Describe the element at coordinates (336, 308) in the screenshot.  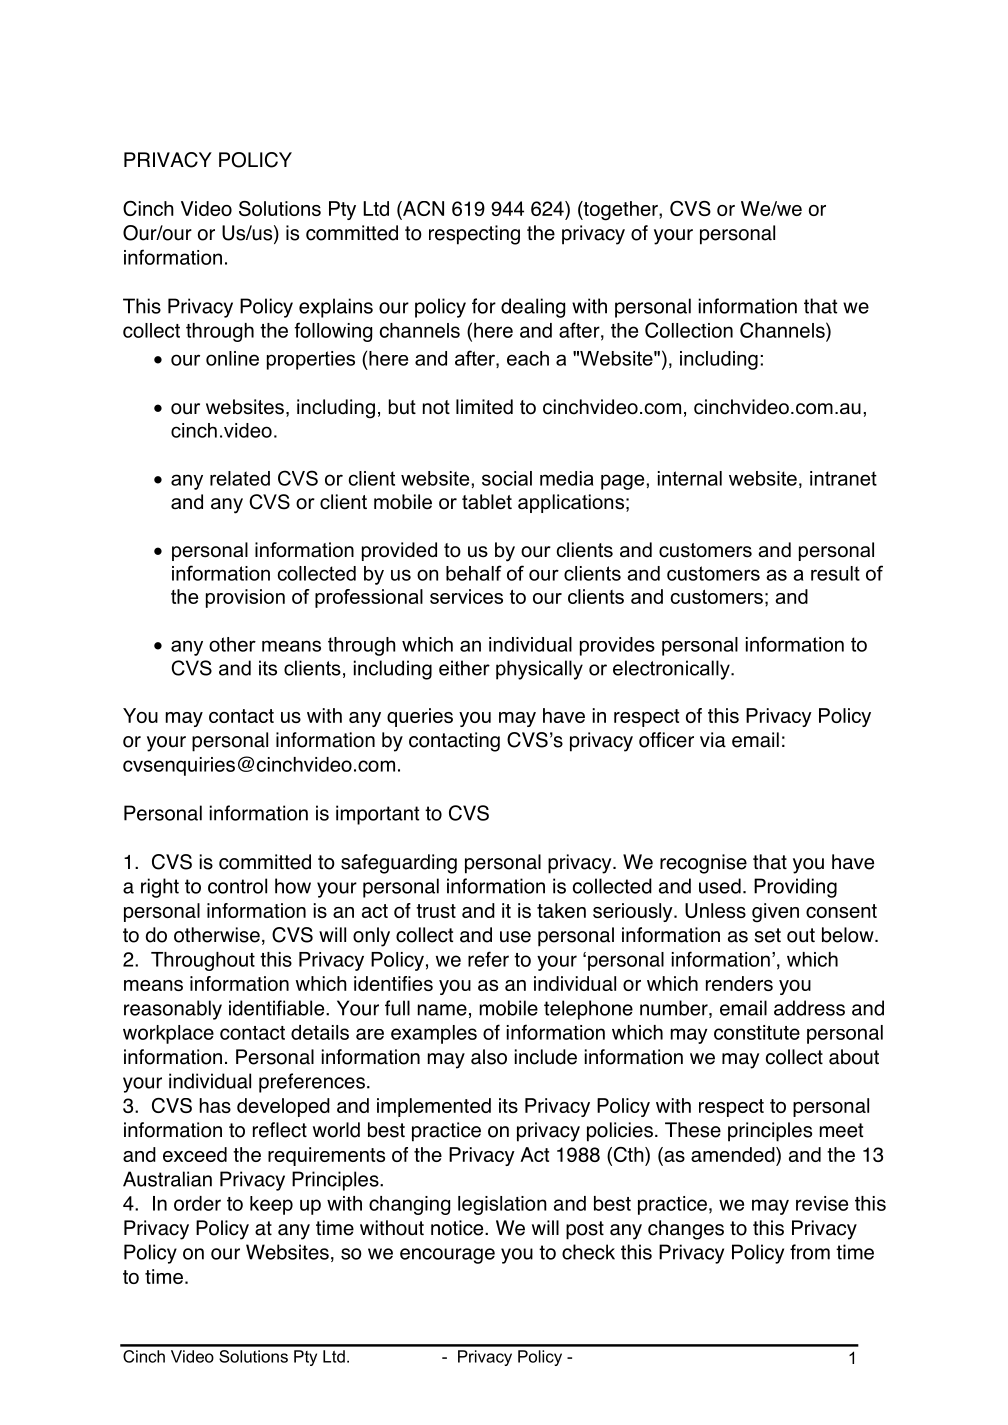
I see `explains` at that location.
